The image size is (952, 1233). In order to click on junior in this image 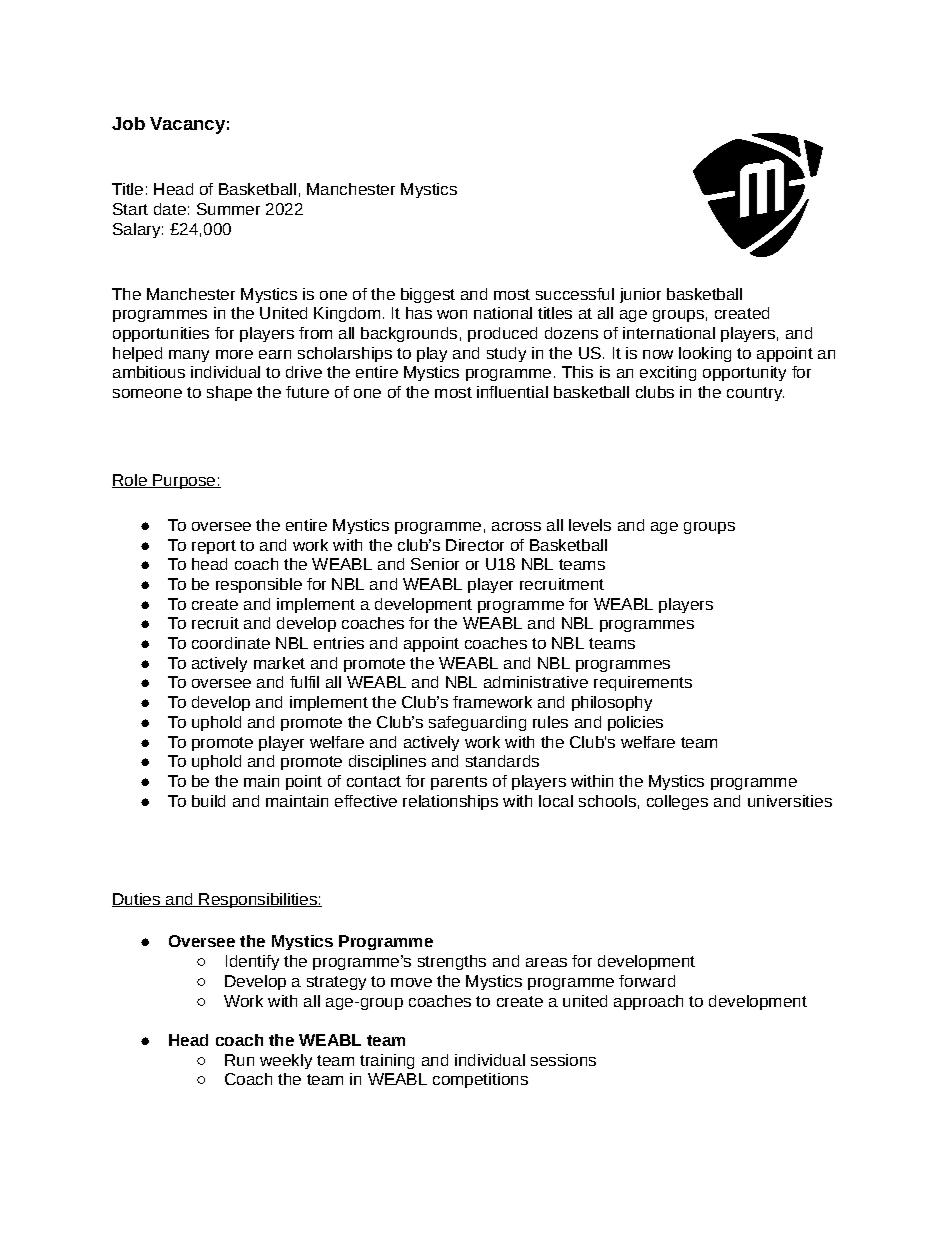, I will do `click(640, 295)`.
